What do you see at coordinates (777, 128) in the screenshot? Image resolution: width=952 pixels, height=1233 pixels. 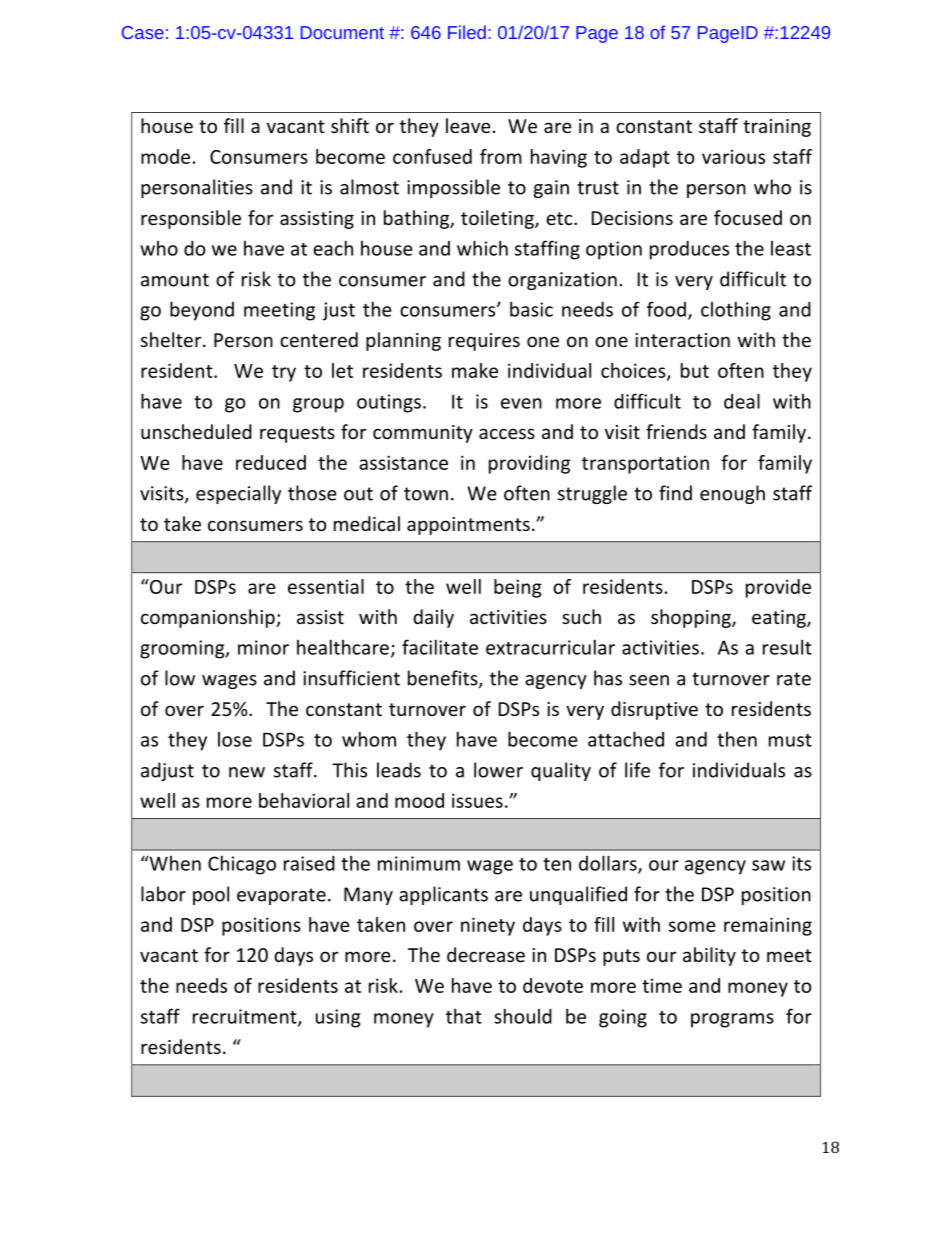 I see `training` at bounding box center [777, 128].
